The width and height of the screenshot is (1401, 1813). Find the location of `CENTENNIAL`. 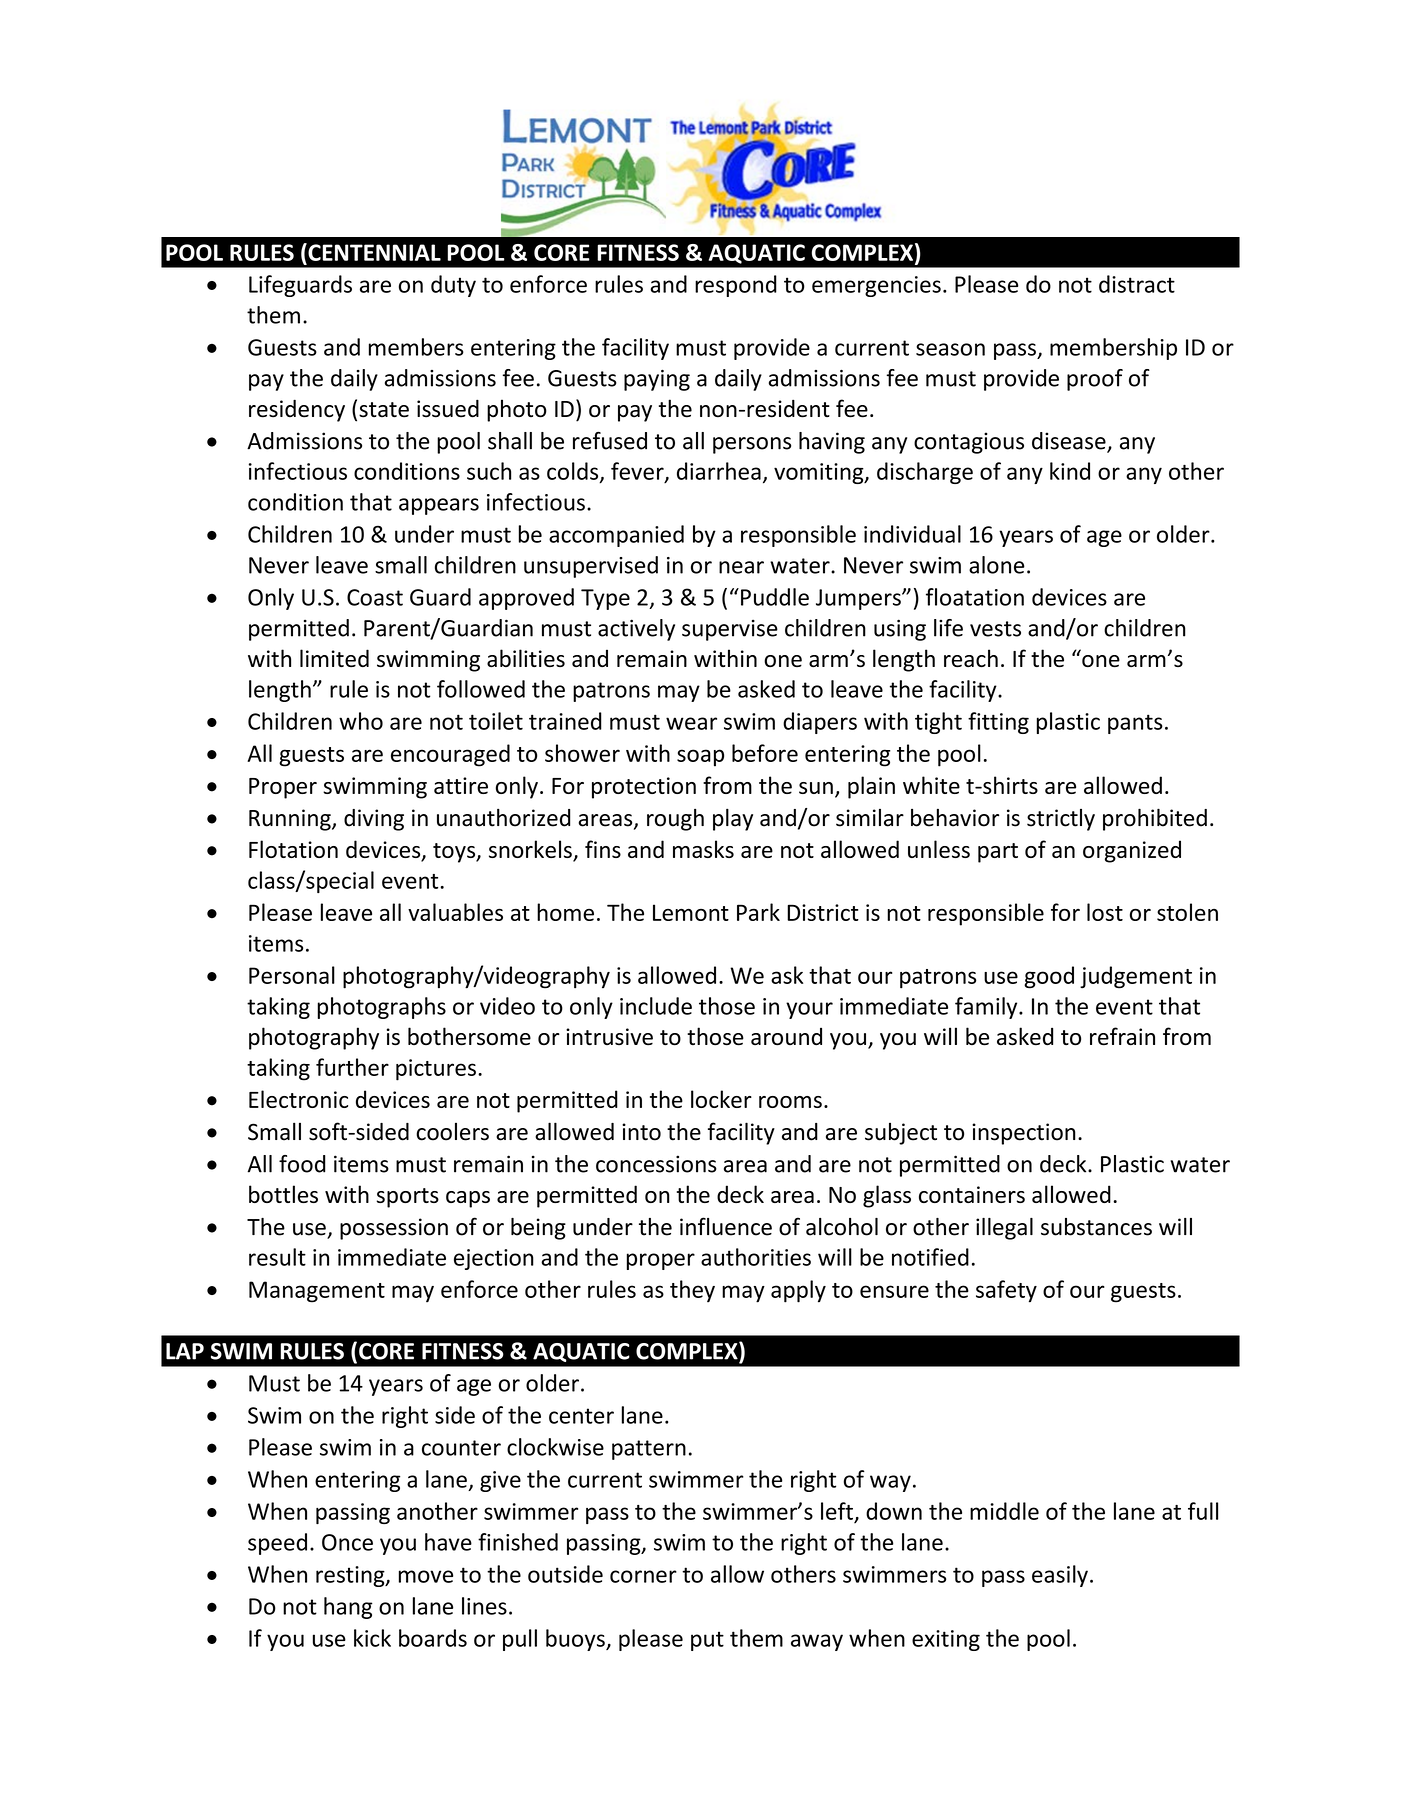

CENTENNIAL is located at coordinates (373, 252).
